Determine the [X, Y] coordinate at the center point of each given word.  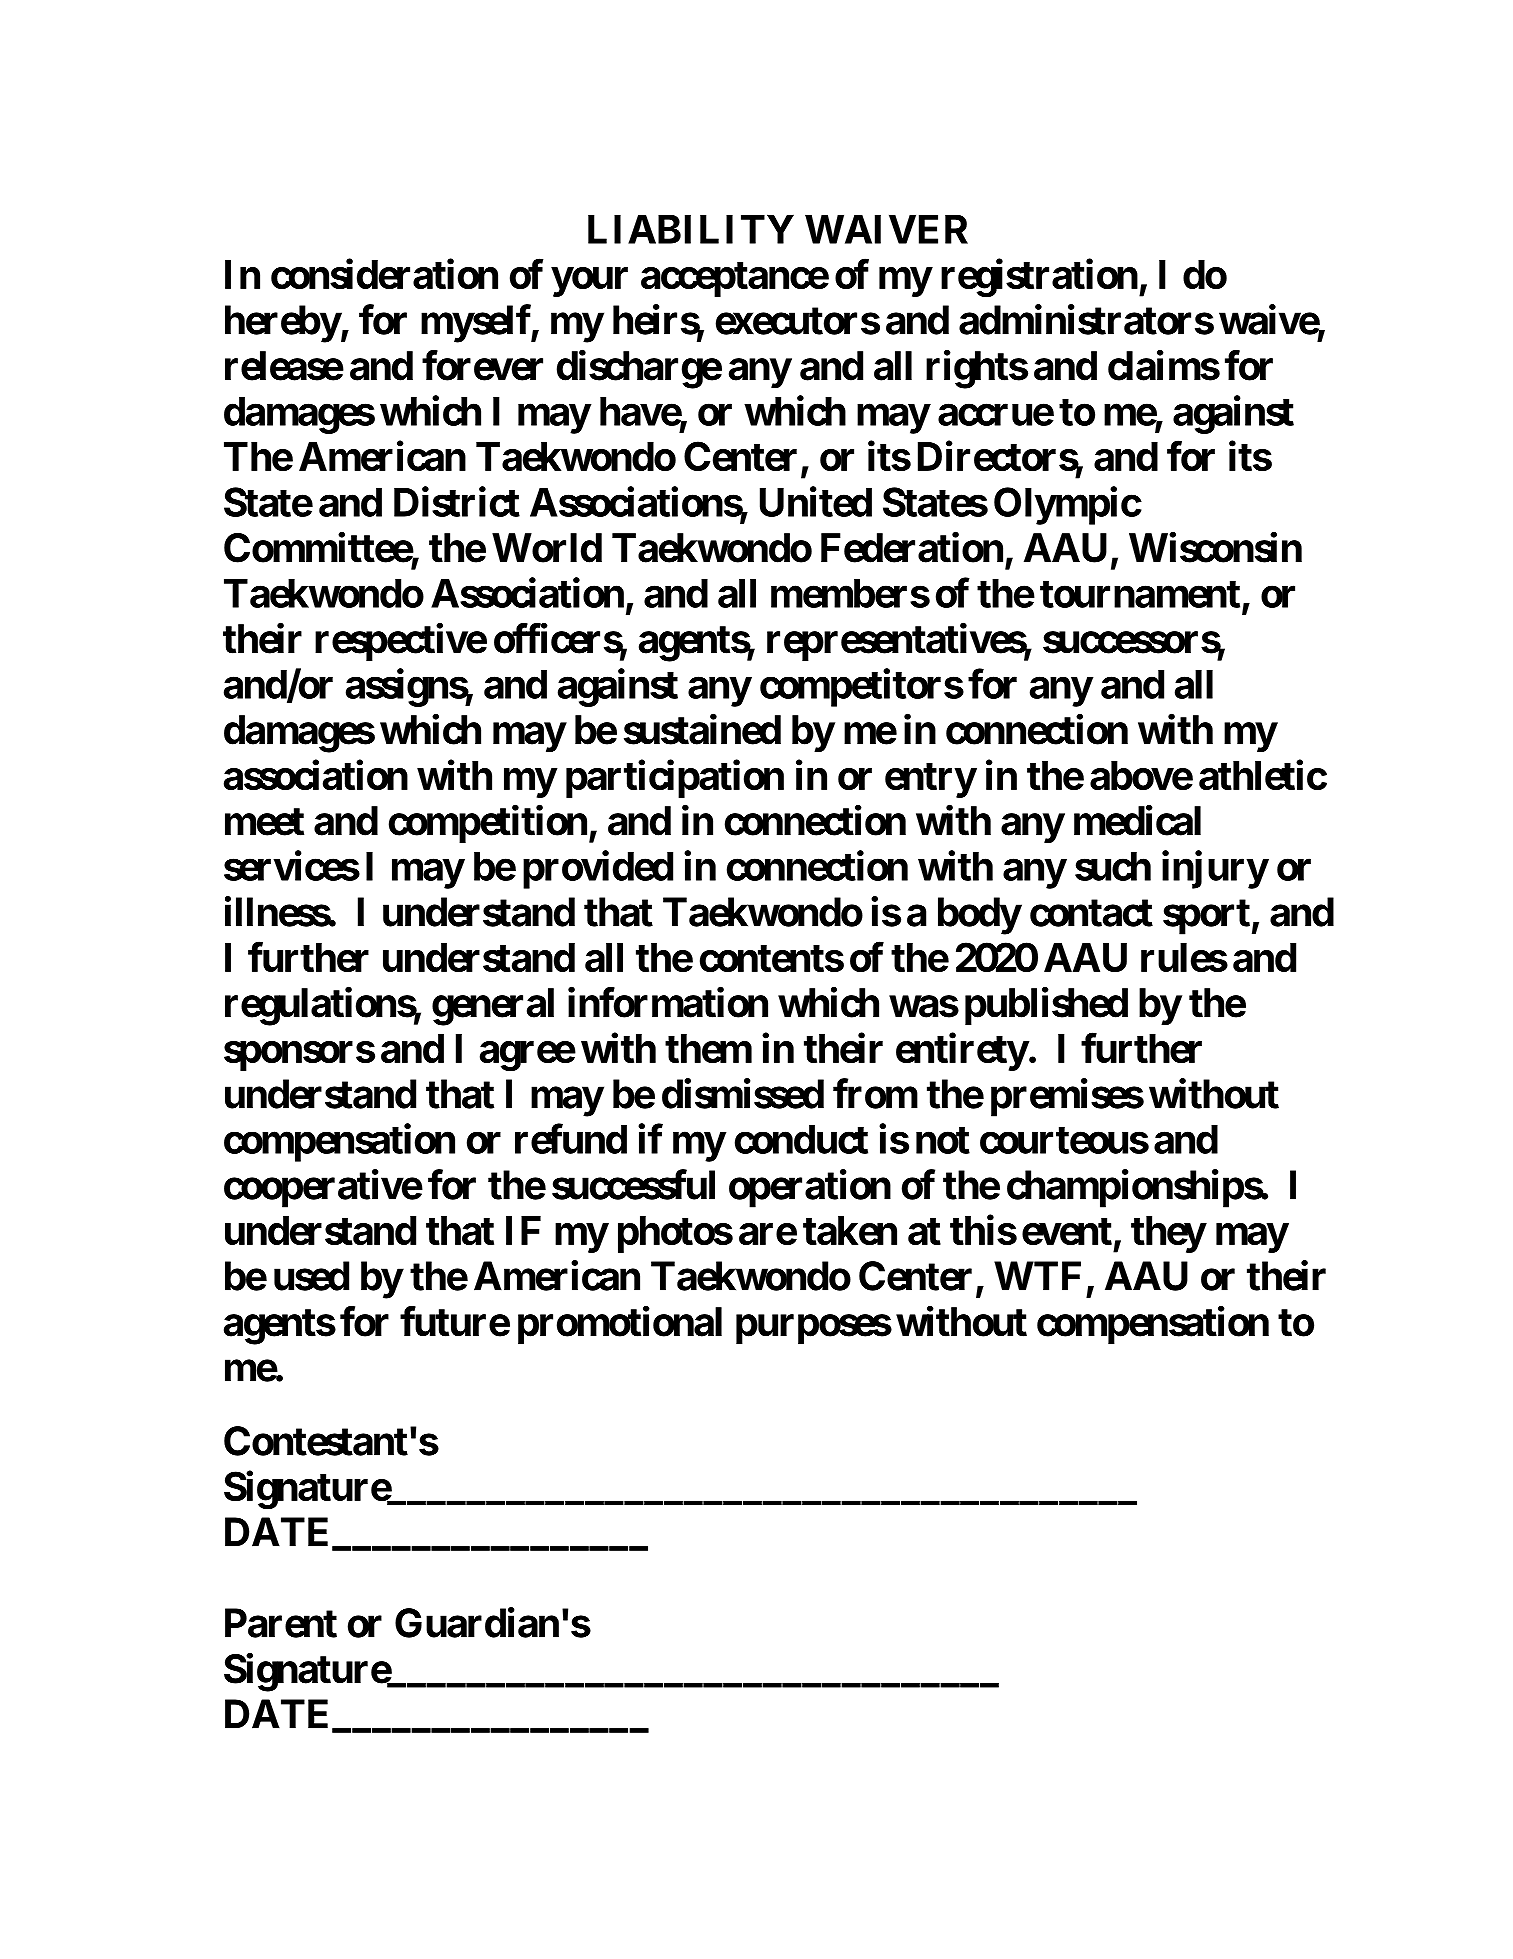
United [816, 502]
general [493, 1007]
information [668, 1002]
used [311, 1276]
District [457, 502]
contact [1091, 913]
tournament [1140, 594]
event [1067, 1231]
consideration [384, 274]
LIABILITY [691, 229]
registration [1039, 278]
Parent [281, 1623]
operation [810, 1189]
